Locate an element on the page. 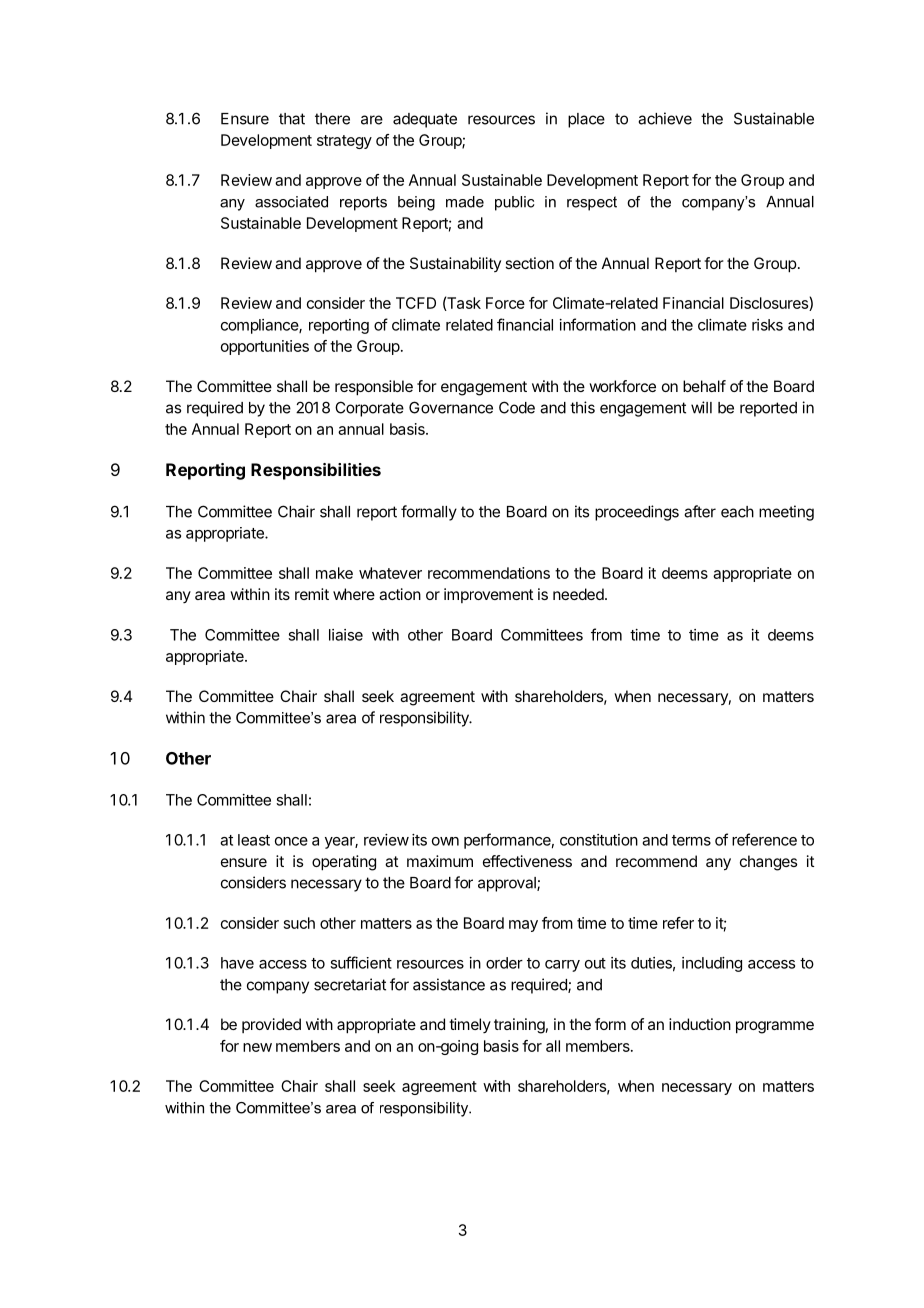 This page has width=924, height=1308. each is located at coordinates (737, 512).
